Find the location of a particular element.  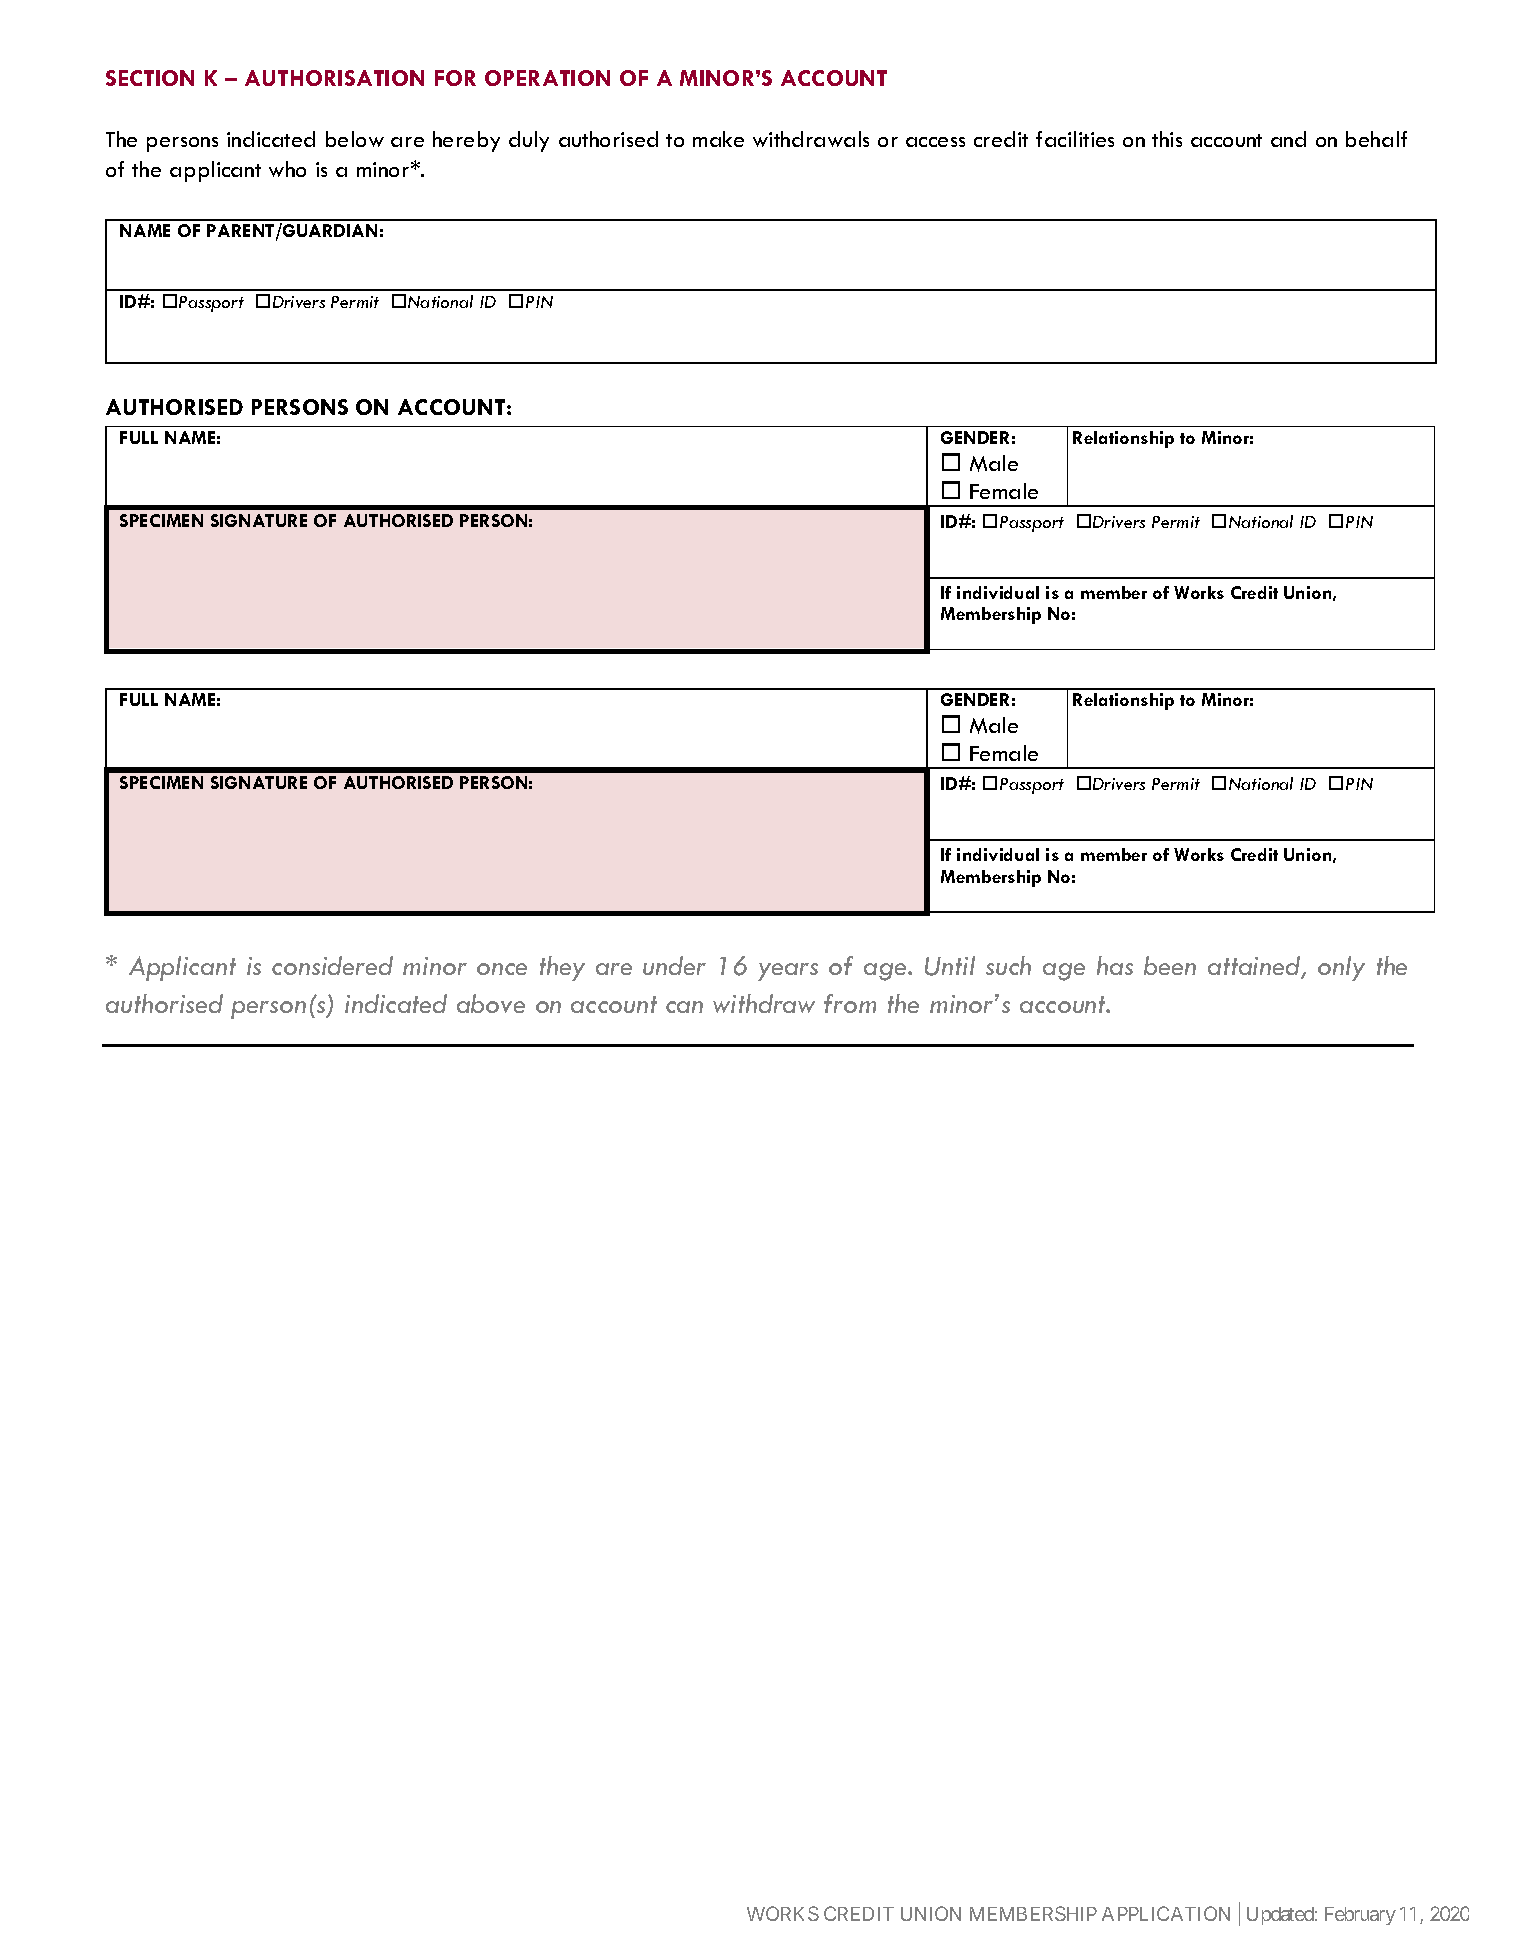

access is located at coordinates (935, 142).
